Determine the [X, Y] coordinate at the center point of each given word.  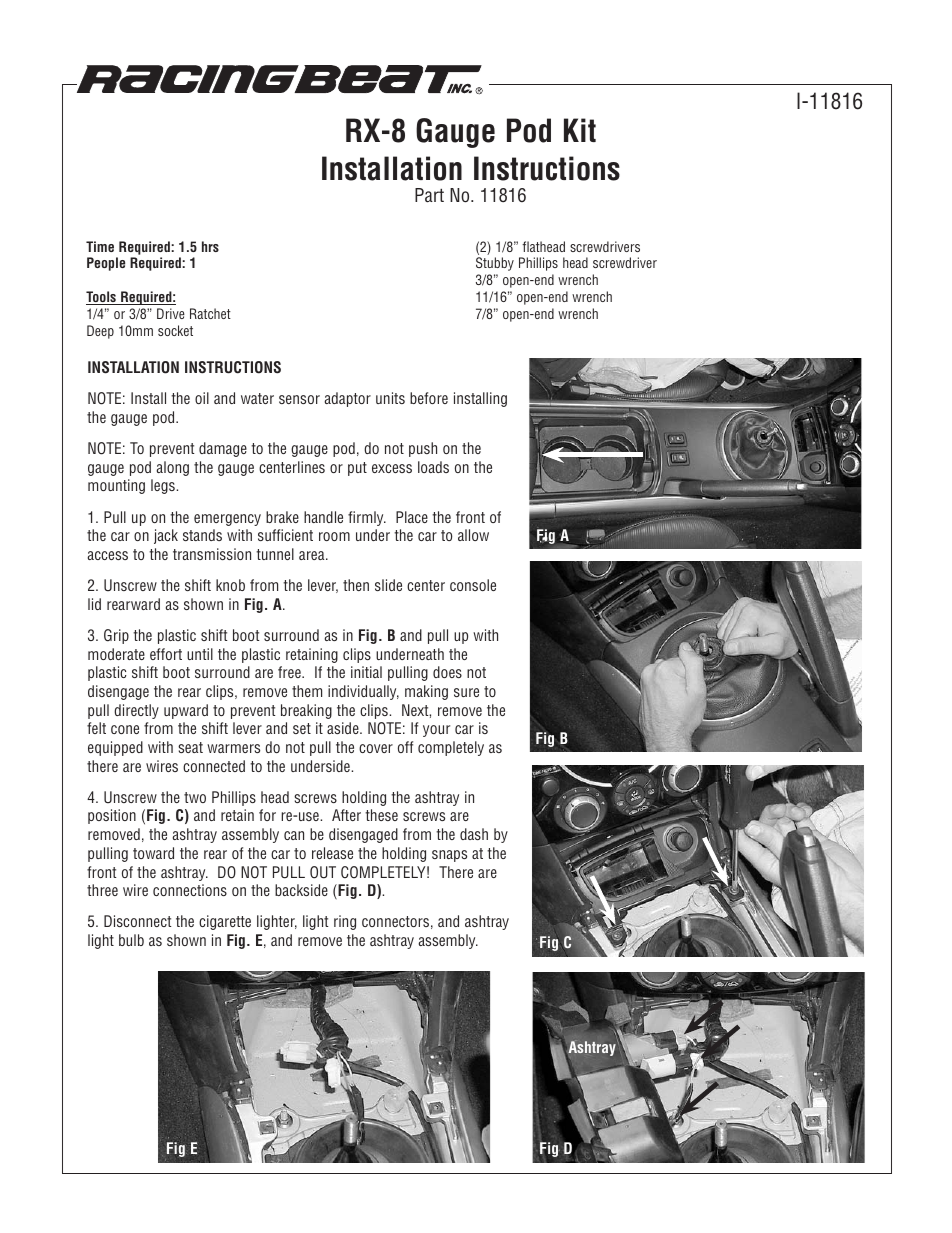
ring [345, 922]
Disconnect [137, 921]
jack [166, 536]
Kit [580, 130]
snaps [449, 856]
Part [429, 195]
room [334, 536]
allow [473, 535]
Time [100, 246]
